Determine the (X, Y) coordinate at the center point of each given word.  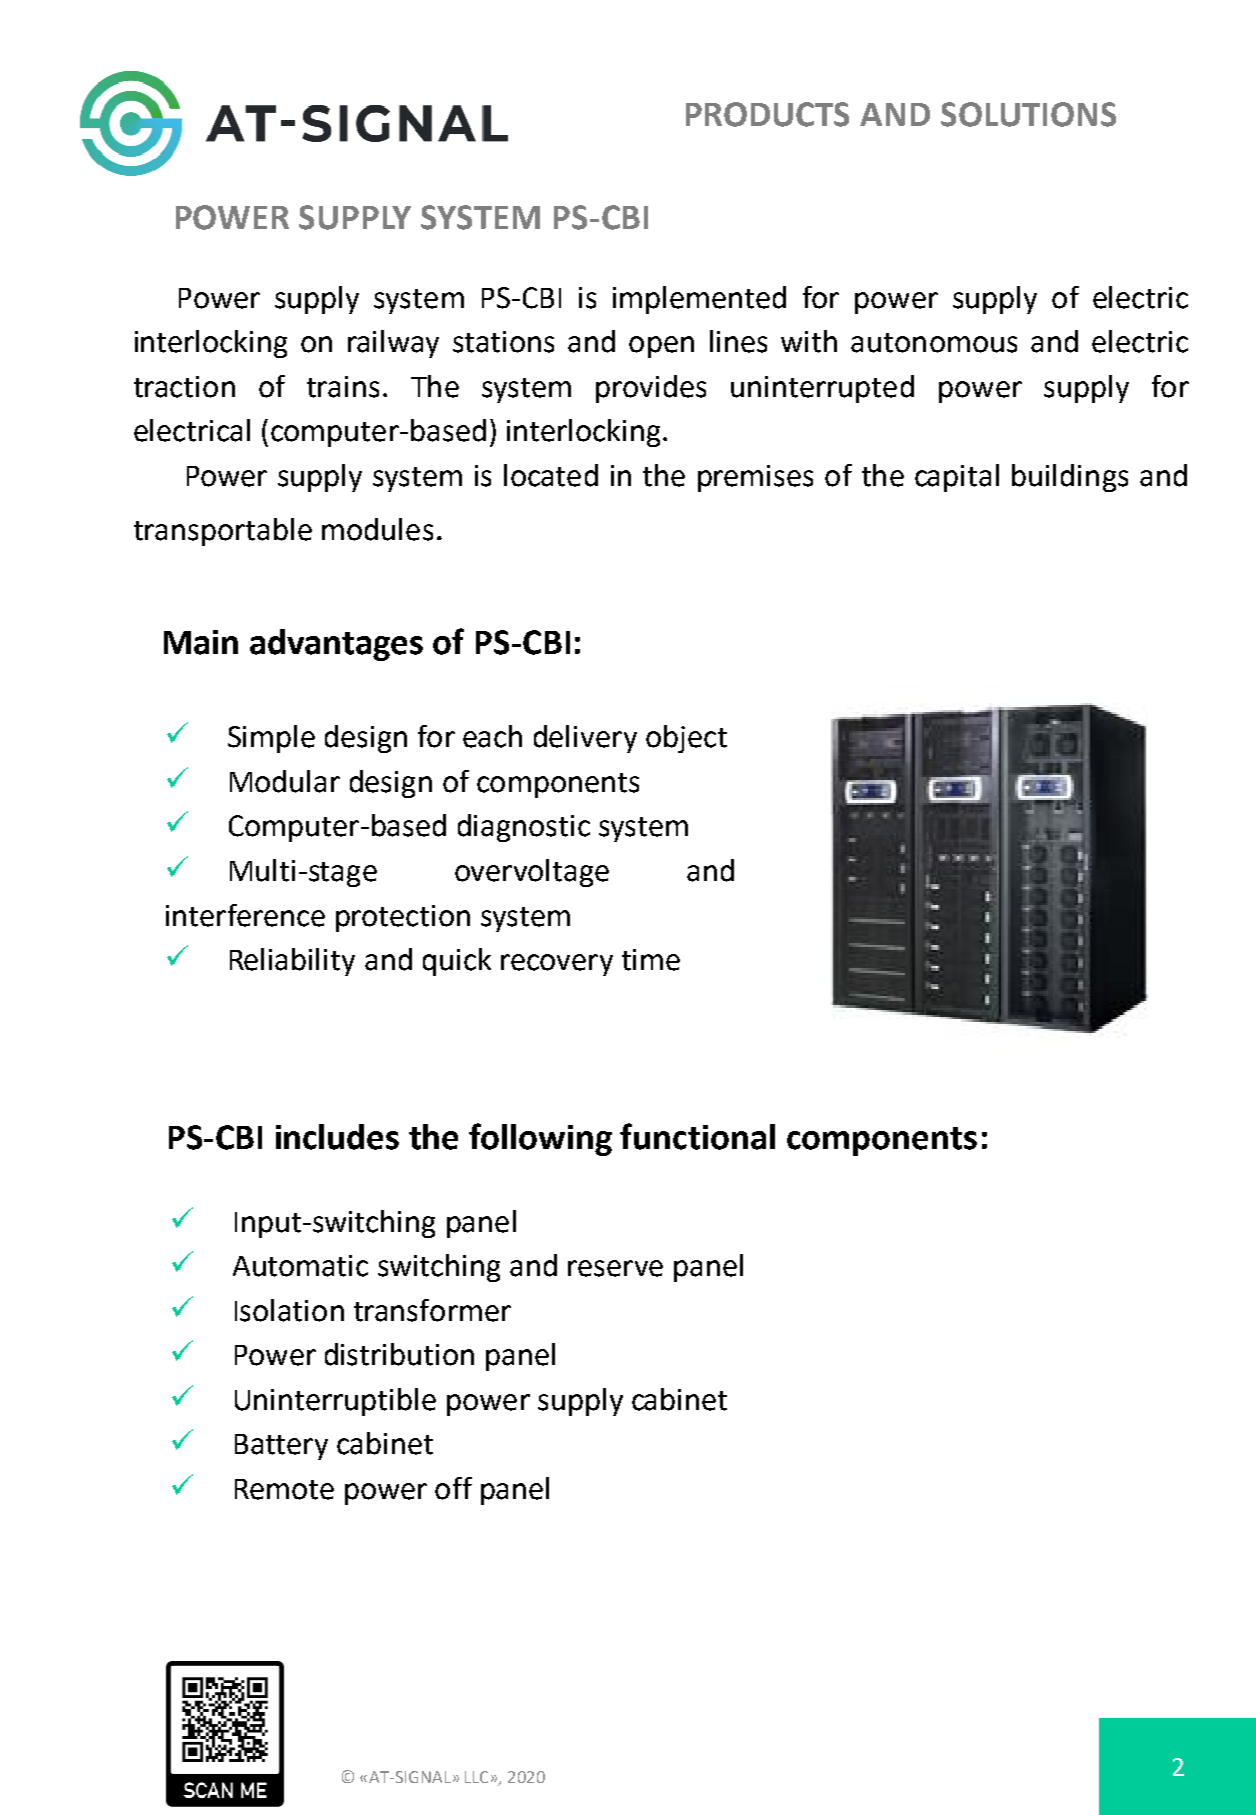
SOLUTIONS (1028, 114)
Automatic (300, 1266)
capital (957, 478)
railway (393, 344)
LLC (476, 1777)
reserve (615, 1268)
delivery (585, 739)
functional (697, 1136)
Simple (271, 739)
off (453, 1488)
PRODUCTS (767, 114)
